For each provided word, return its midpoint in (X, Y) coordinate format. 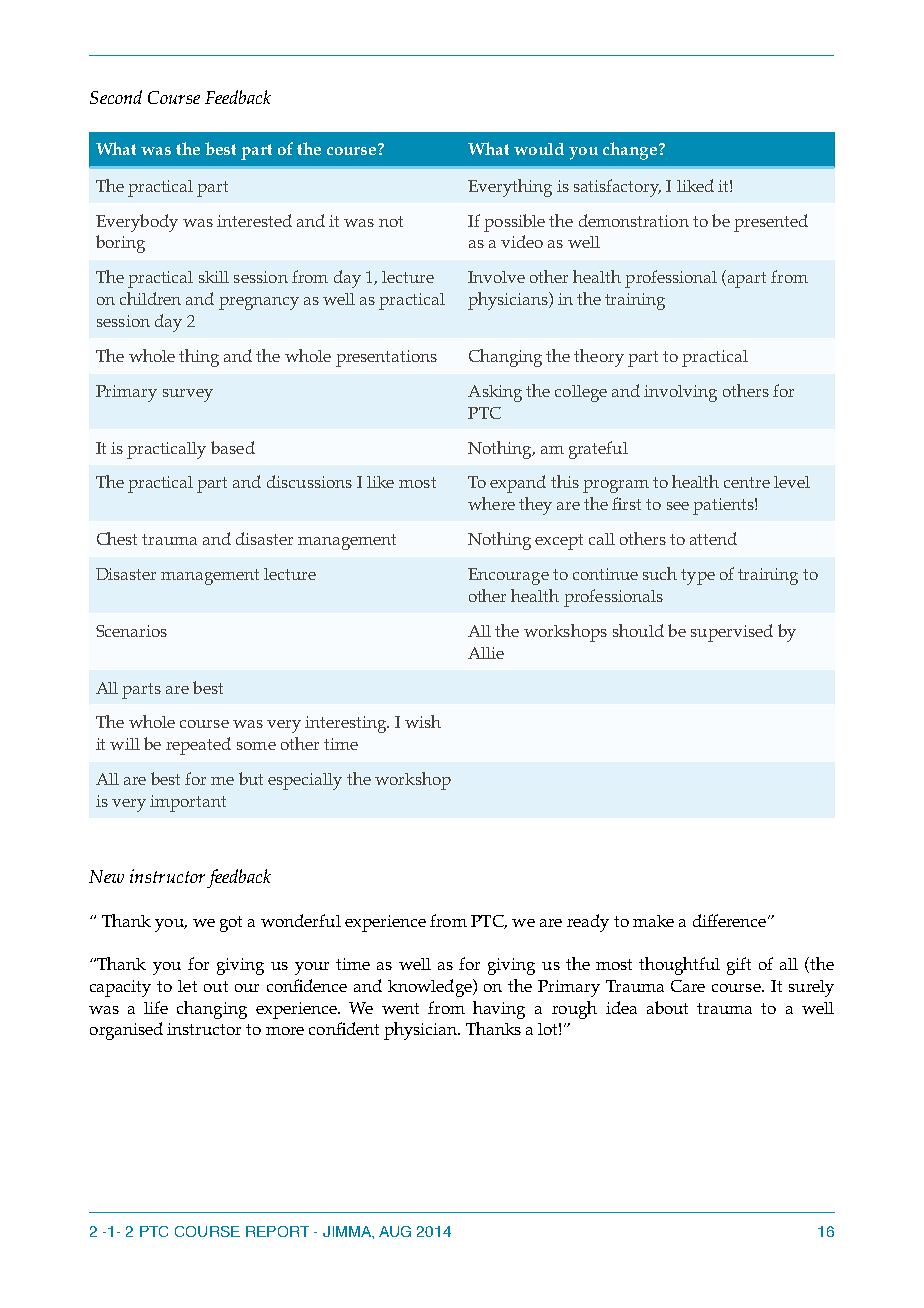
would (539, 149)
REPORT (277, 1231)
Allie (486, 653)
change (630, 151)
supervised (732, 633)
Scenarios (131, 631)
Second (116, 97)
